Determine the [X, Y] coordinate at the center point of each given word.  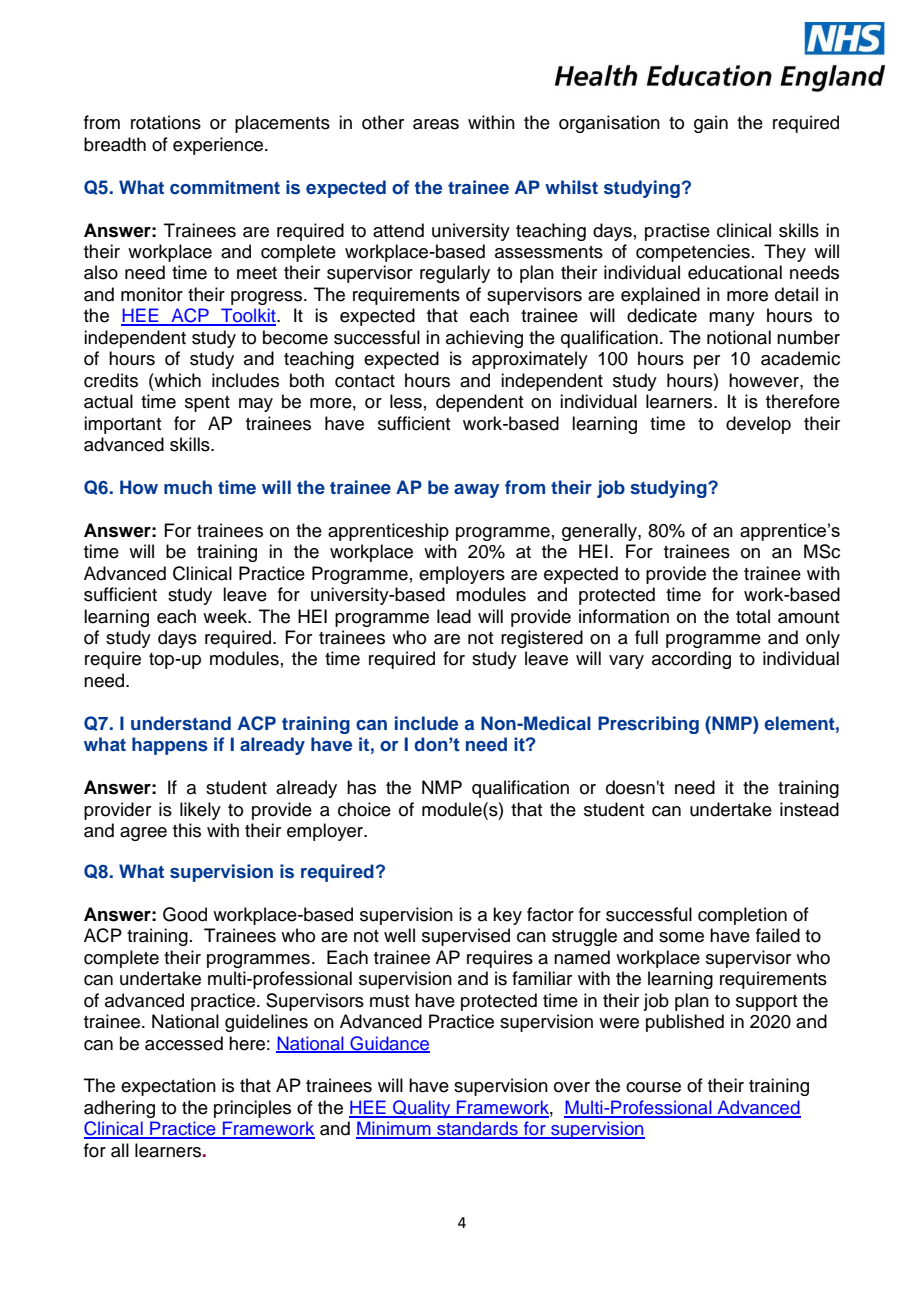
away [477, 491]
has [361, 787]
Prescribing [648, 725]
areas [436, 124]
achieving [484, 339]
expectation [168, 1087]
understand [181, 723]
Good [185, 914]
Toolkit [248, 316]
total [753, 616]
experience [219, 146]
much [188, 487]
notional [739, 337]
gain [711, 124]
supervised [466, 937]
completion [742, 916]
